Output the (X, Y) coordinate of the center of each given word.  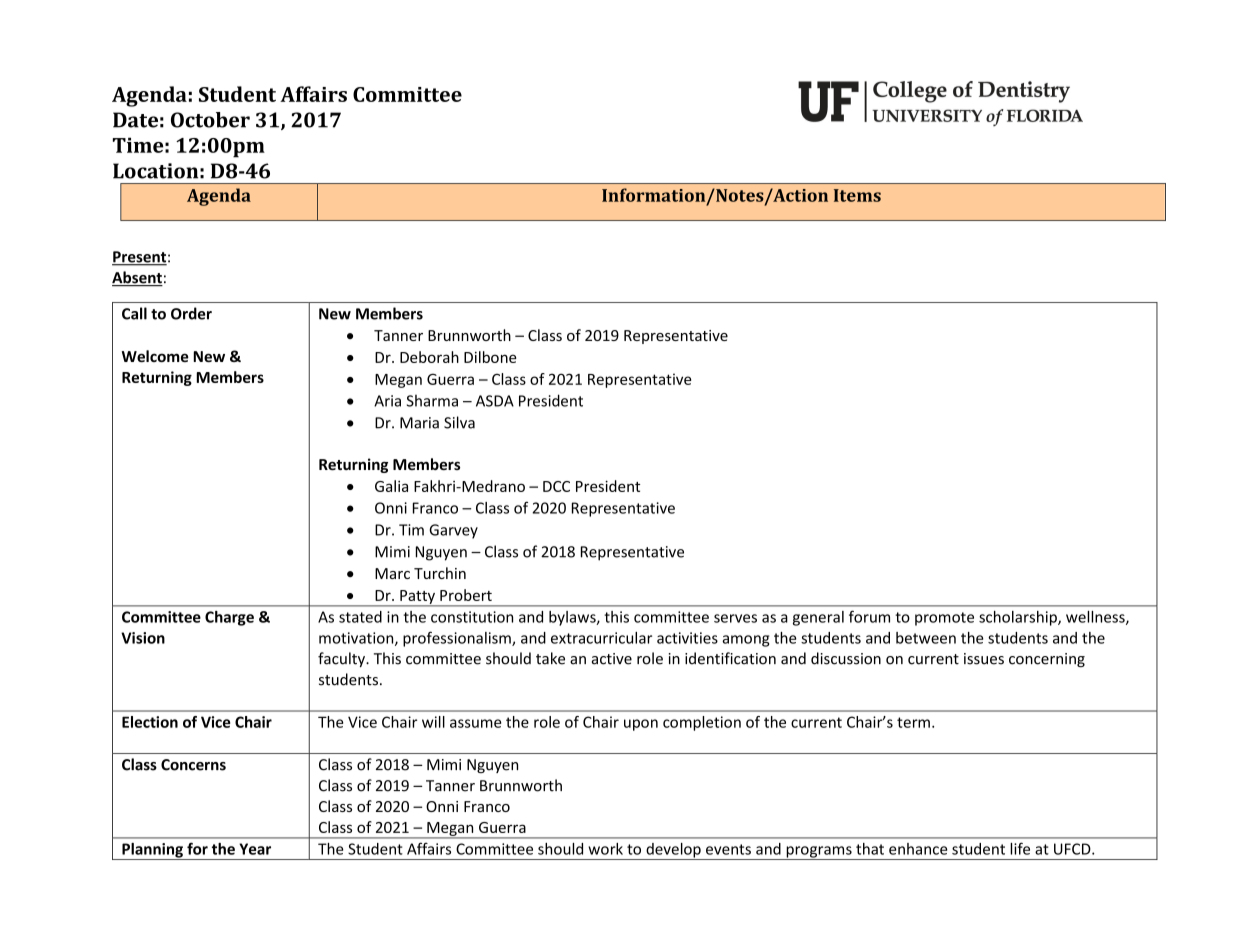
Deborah (429, 357)
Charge (229, 618)
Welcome (155, 356)
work (605, 849)
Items (857, 195)
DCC (556, 486)
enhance (918, 849)
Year (255, 849)
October (210, 120)
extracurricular (601, 638)
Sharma (432, 401)
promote (944, 619)
